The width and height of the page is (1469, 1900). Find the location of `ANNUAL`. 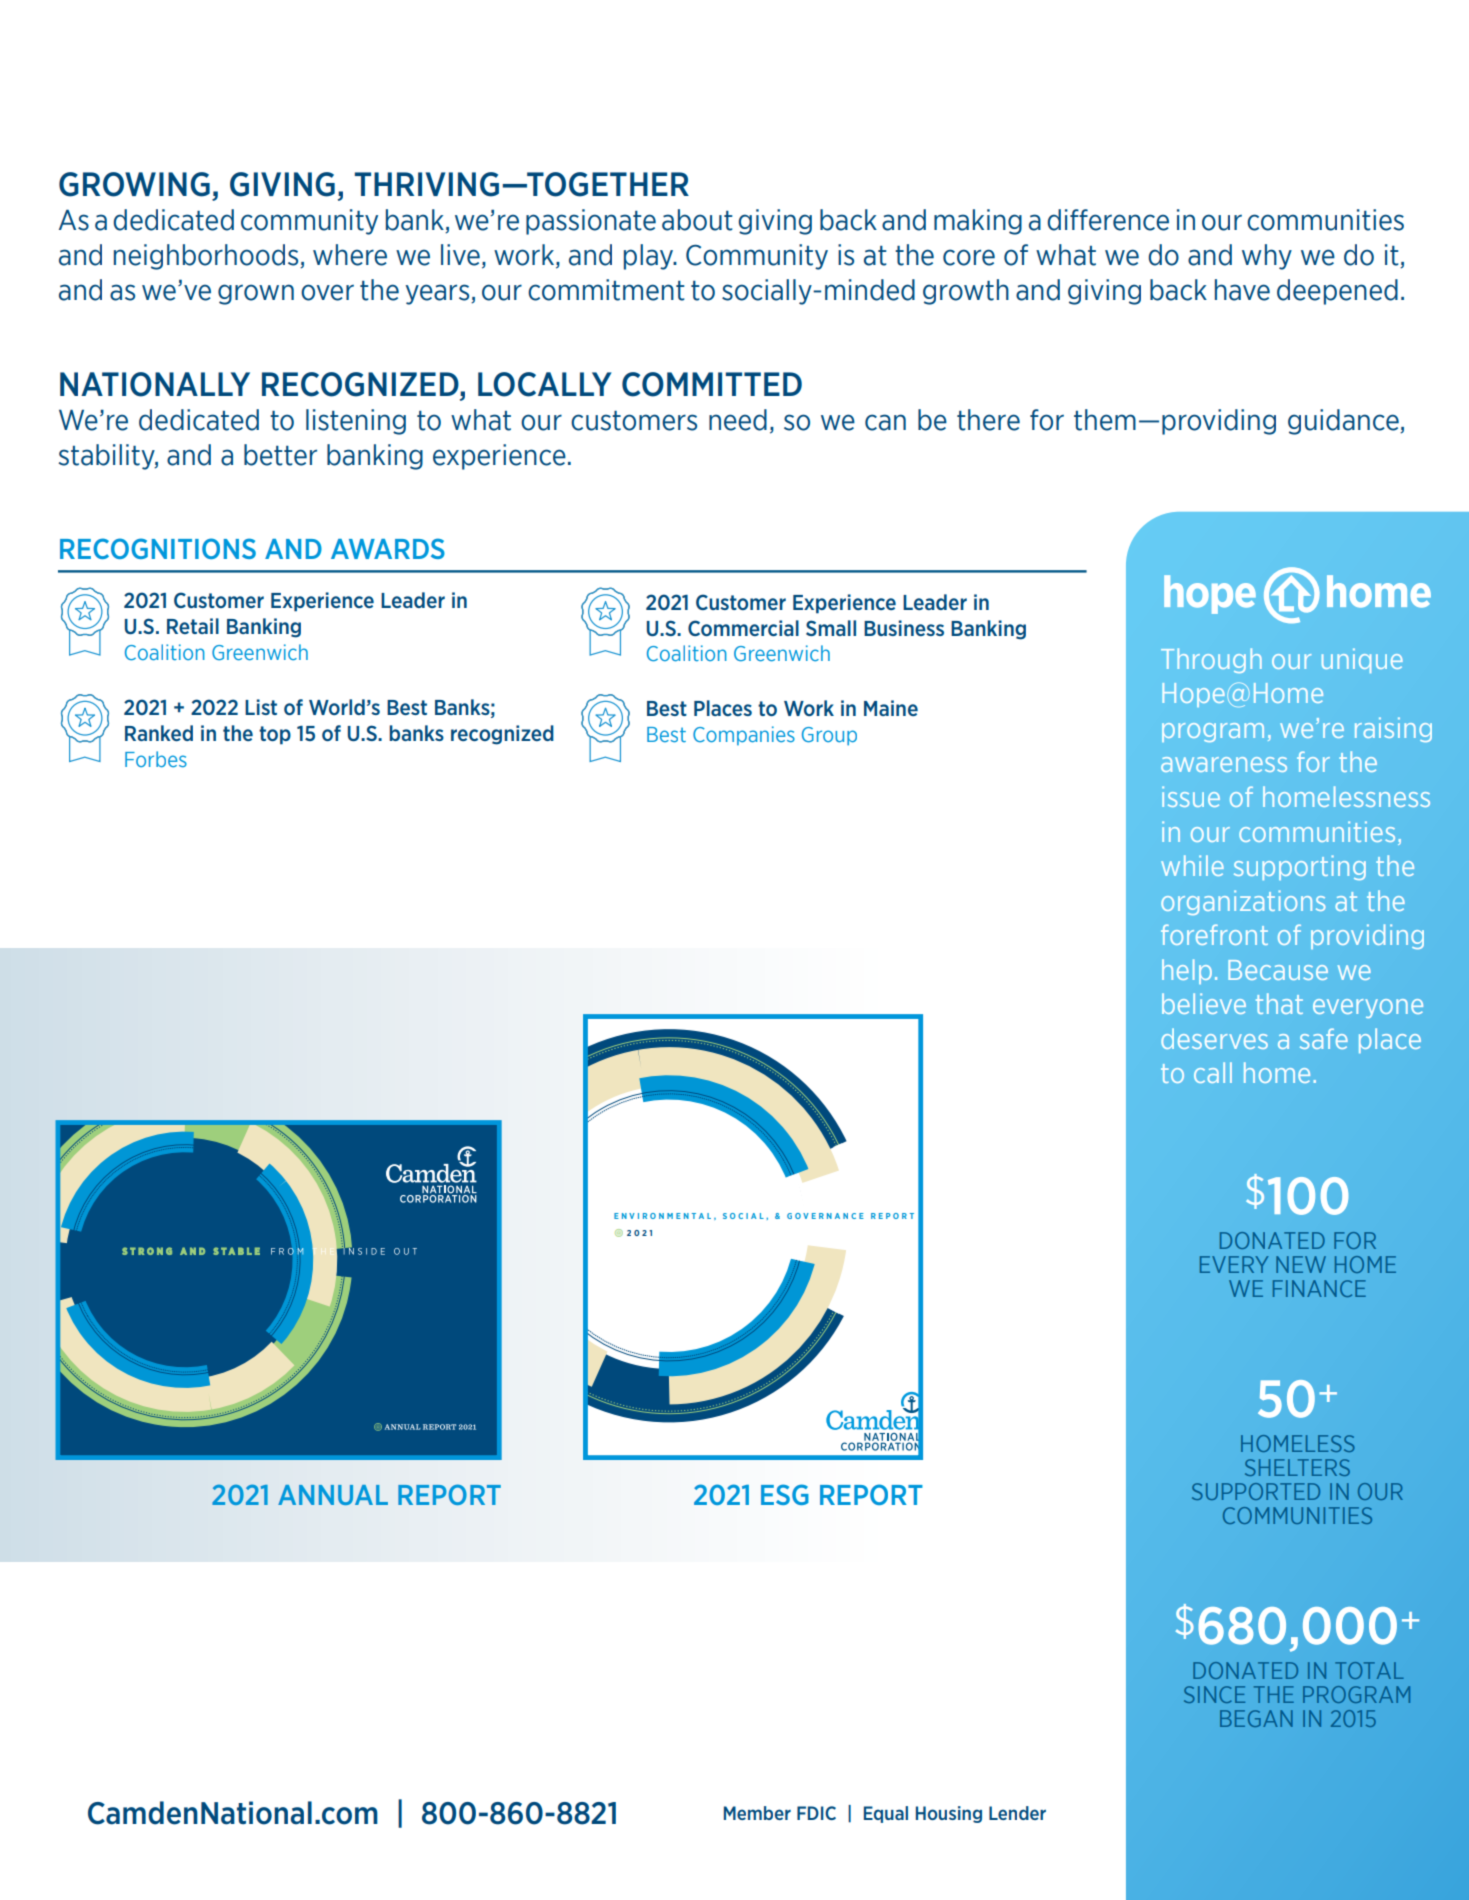

ANNUAL is located at coordinates (333, 1495).
